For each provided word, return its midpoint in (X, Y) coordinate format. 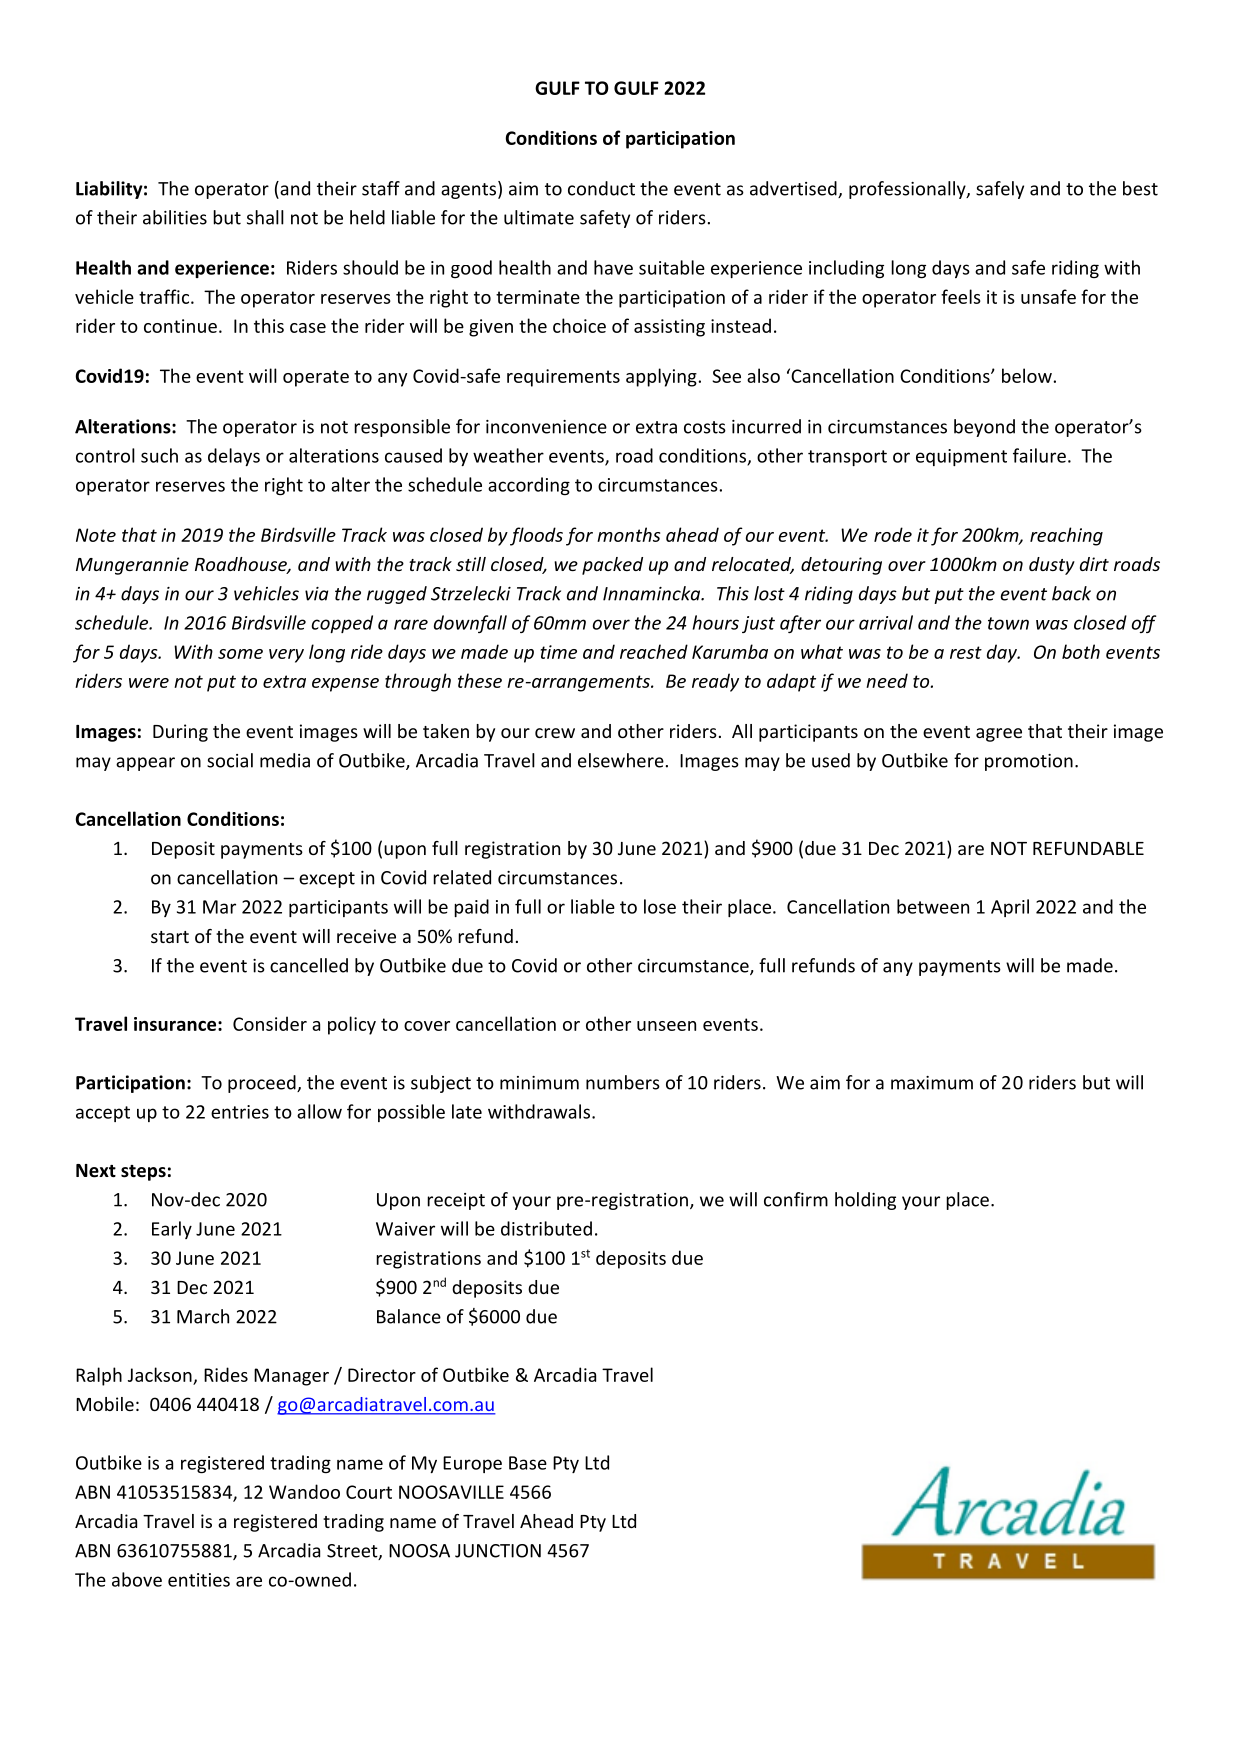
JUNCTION (498, 1551)
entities (199, 1580)
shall (265, 217)
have (613, 267)
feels (961, 296)
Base (528, 1463)
